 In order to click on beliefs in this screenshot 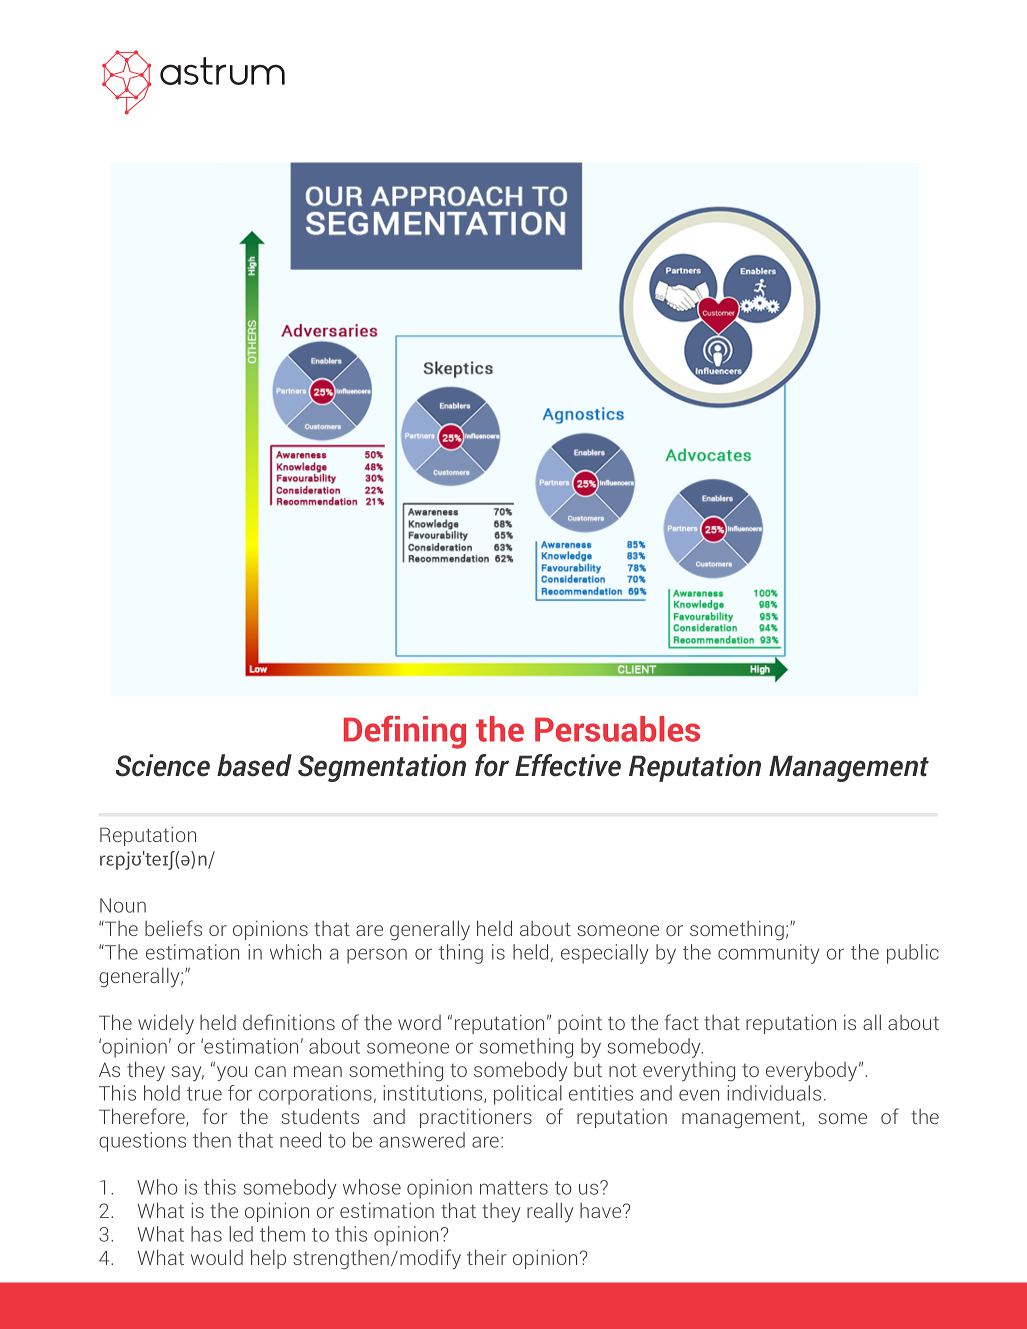, I will do `click(173, 928)`.
